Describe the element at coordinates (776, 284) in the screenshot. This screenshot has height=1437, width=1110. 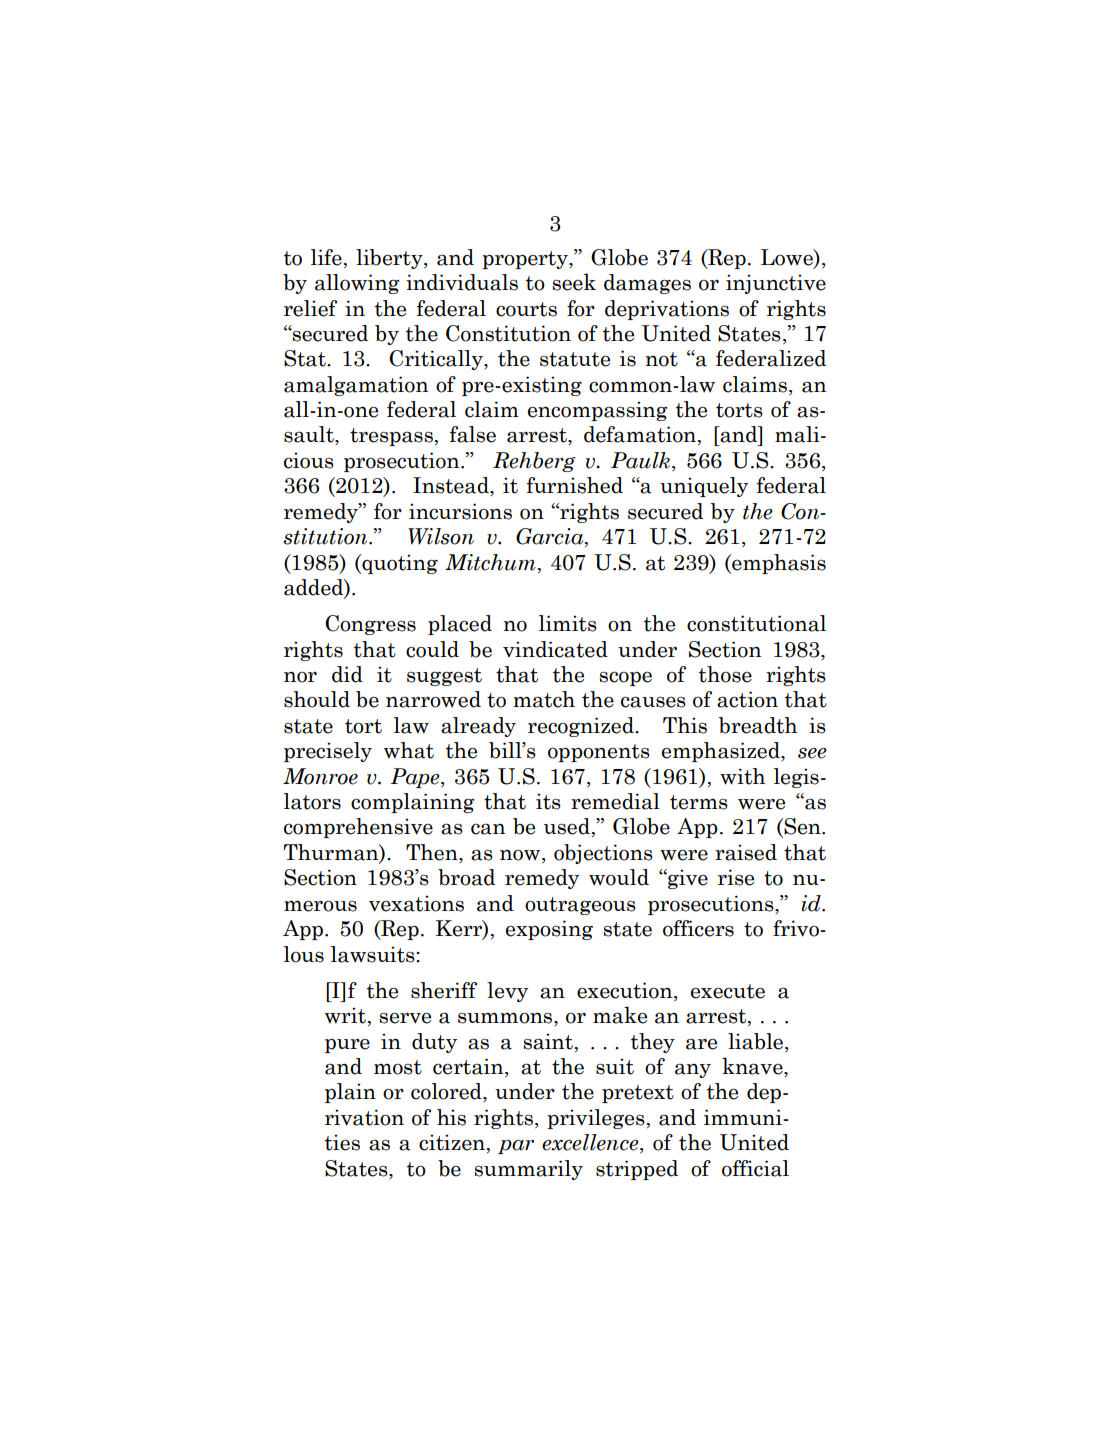
I see `injunctive` at that location.
